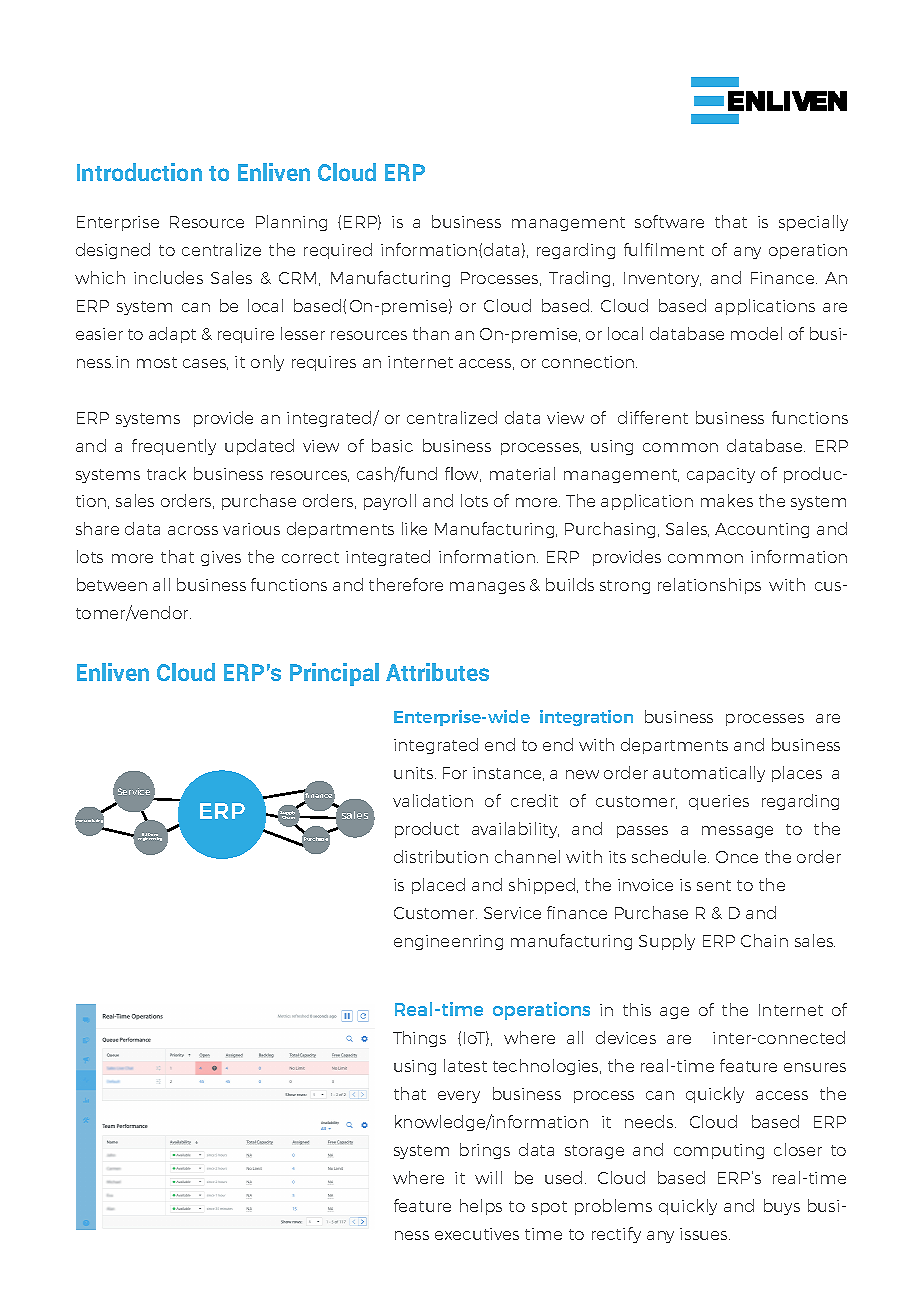 This page has width=924, height=1308. Describe the element at coordinates (527, 856) in the page. I see `channel` at that location.
